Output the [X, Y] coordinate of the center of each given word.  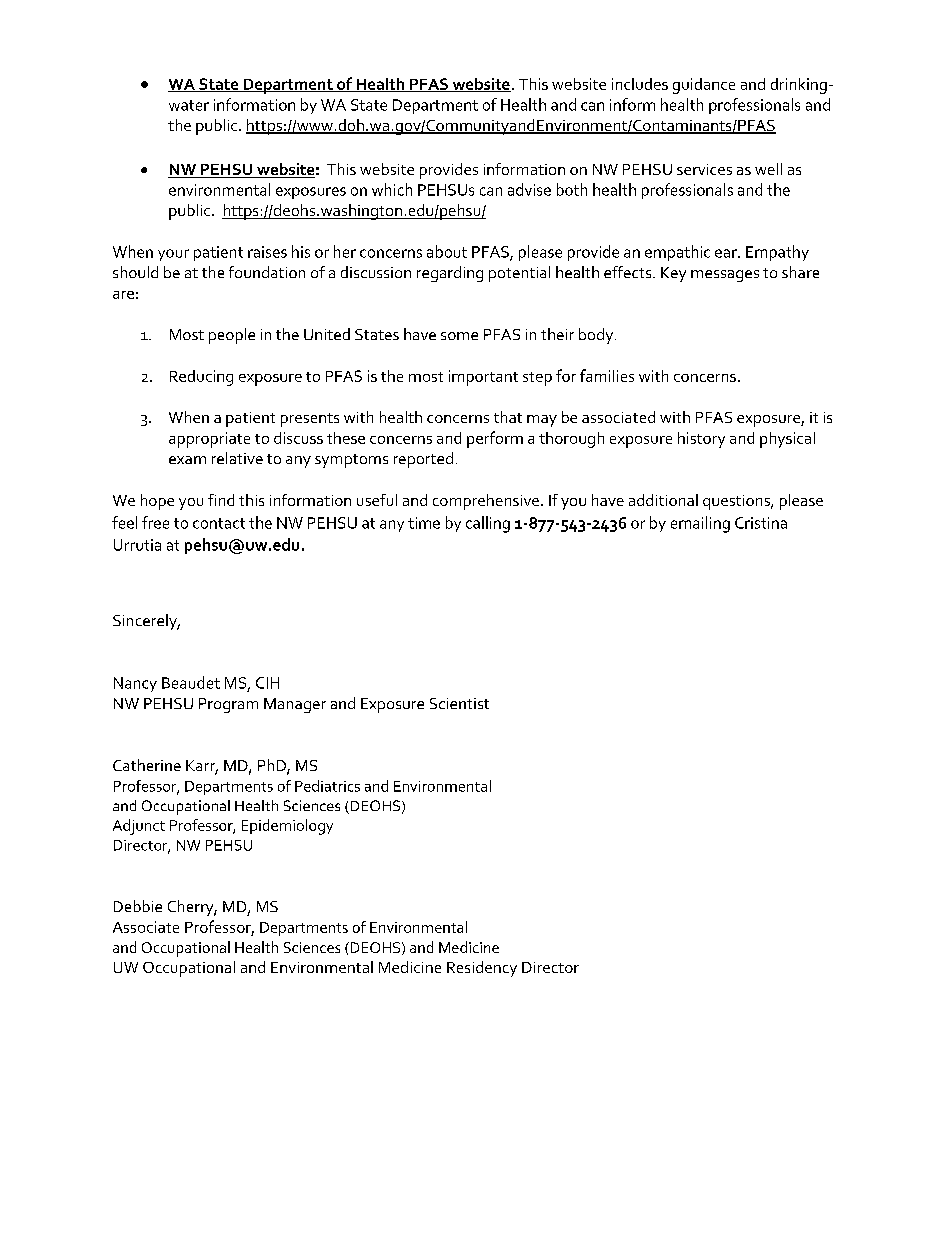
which [392, 189]
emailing [700, 524]
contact [219, 523]
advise [529, 189]
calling [488, 524]
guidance [704, 86]
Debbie [138, 906]
